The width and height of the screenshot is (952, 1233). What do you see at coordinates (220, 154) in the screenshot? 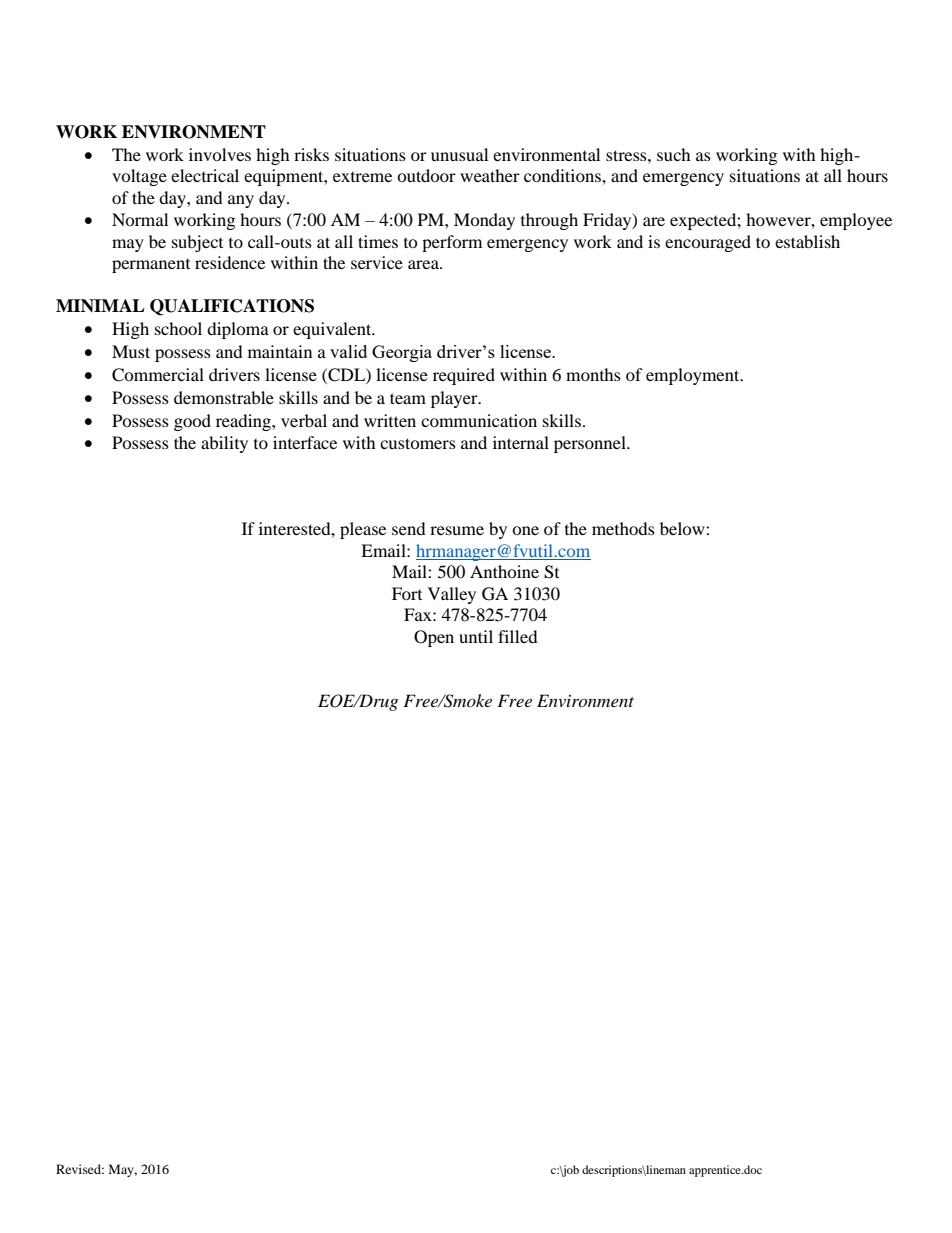
I see `involves` at bounding box center [220, 154].
